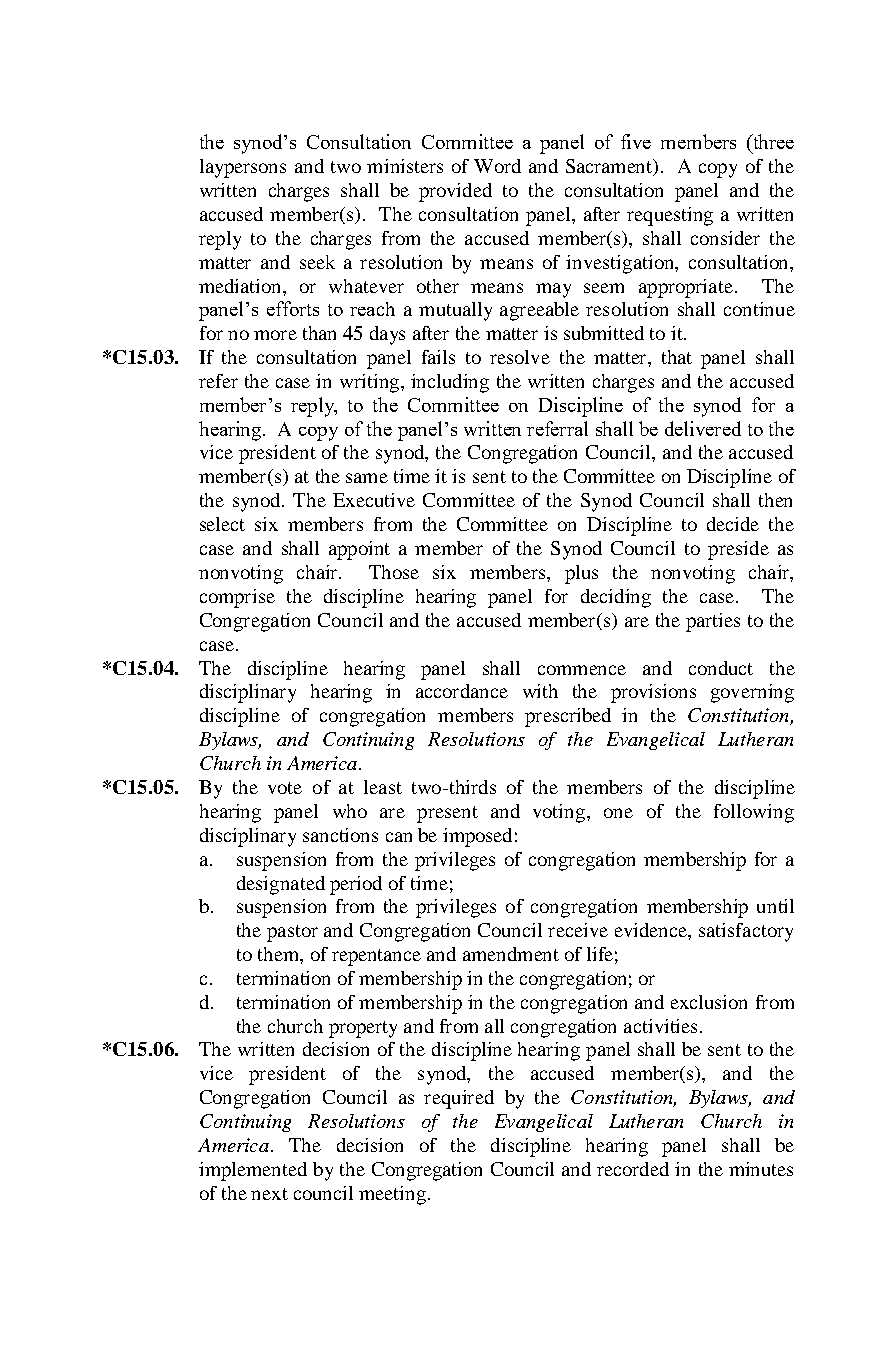 This page has height=1345, width=896. Describe the element at coordinates (709, 1002) in the page. I see `exclusion` at that location.
